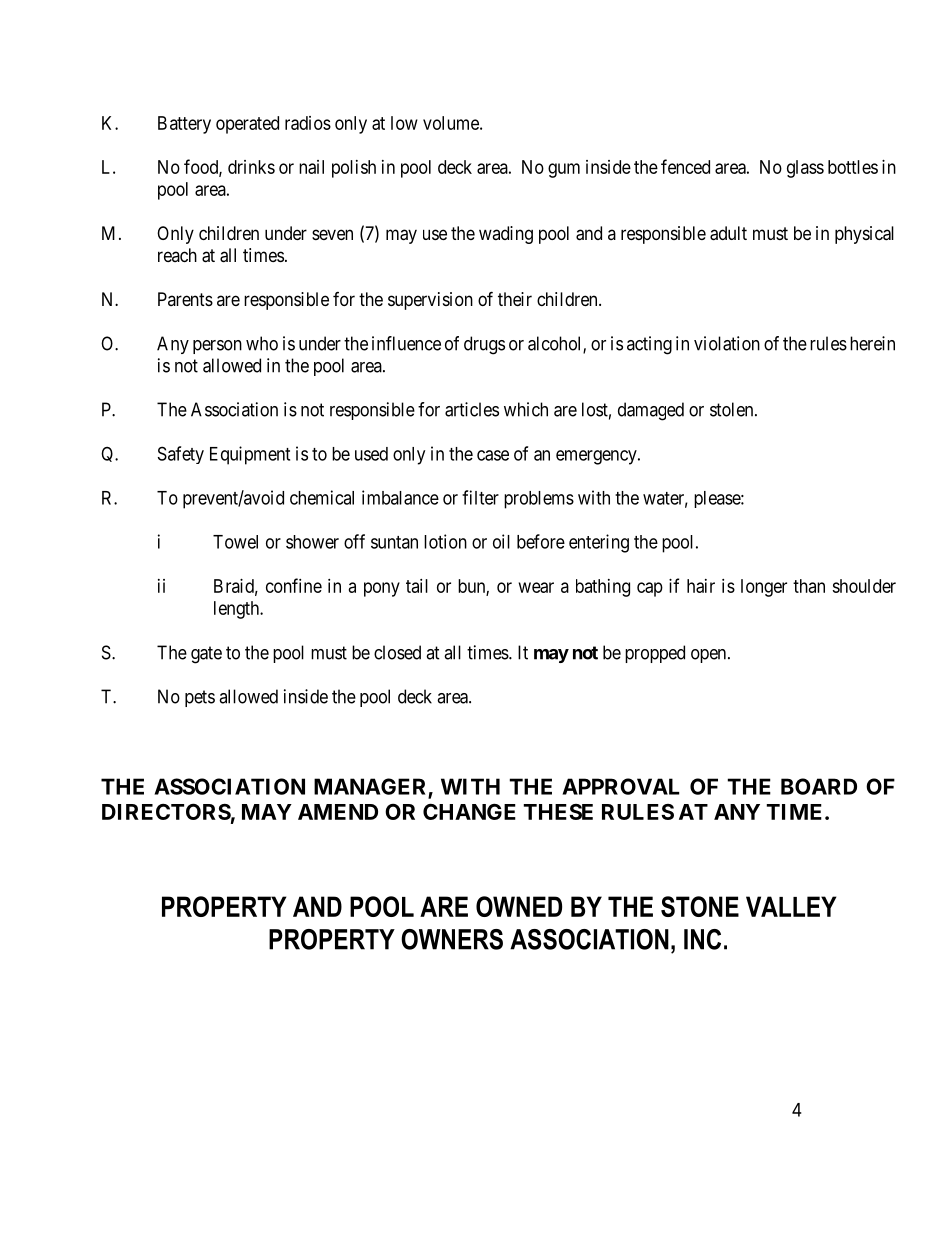 The width and height of the screenshot is (952, 1233). I want to click on drinks, so click(251, 167).
